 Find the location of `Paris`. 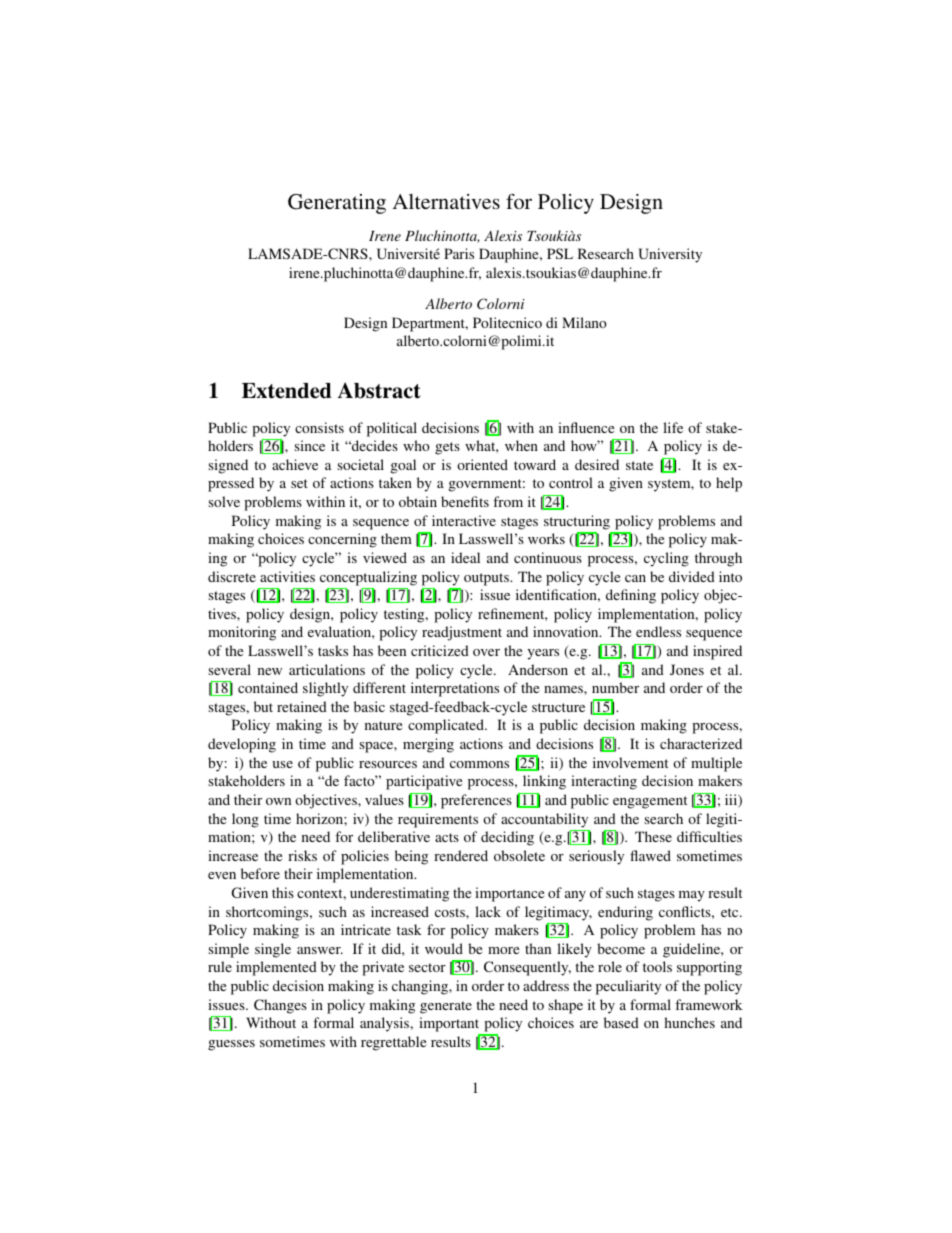

Paris is located at coordinates (459, 253).
